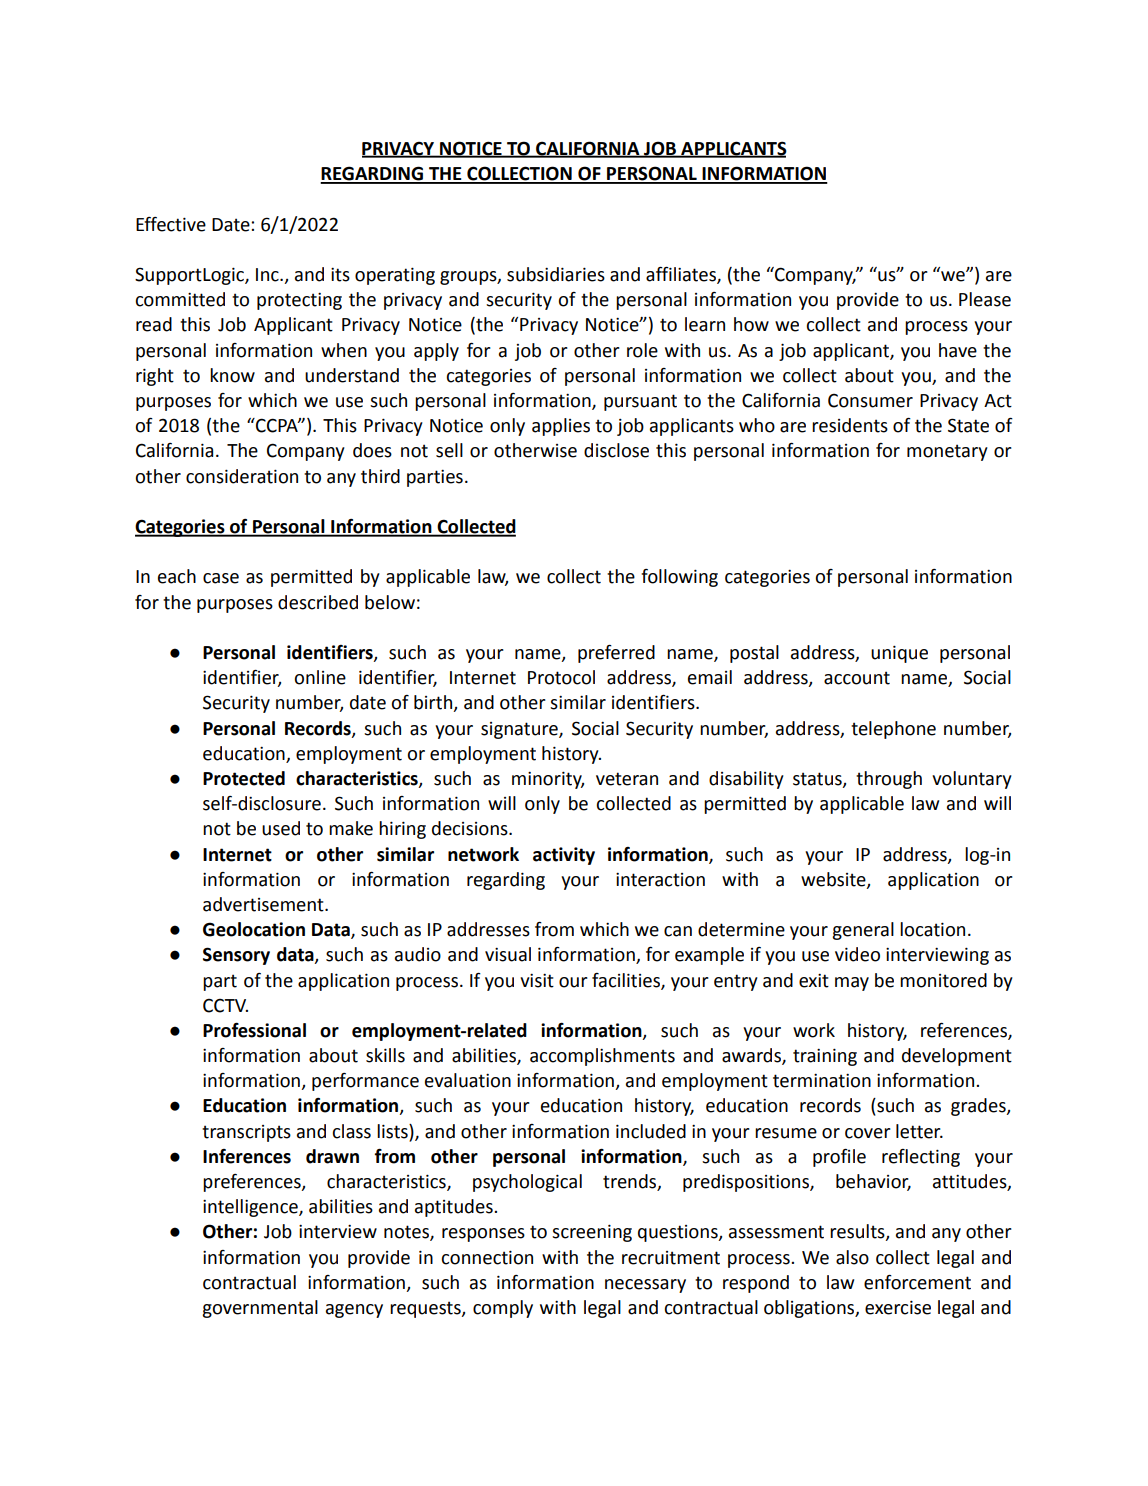 The height and width of the page is (1486, 1148). Describe the element at coordinates (299, 301) in the page. I see `protecting` at that location.
